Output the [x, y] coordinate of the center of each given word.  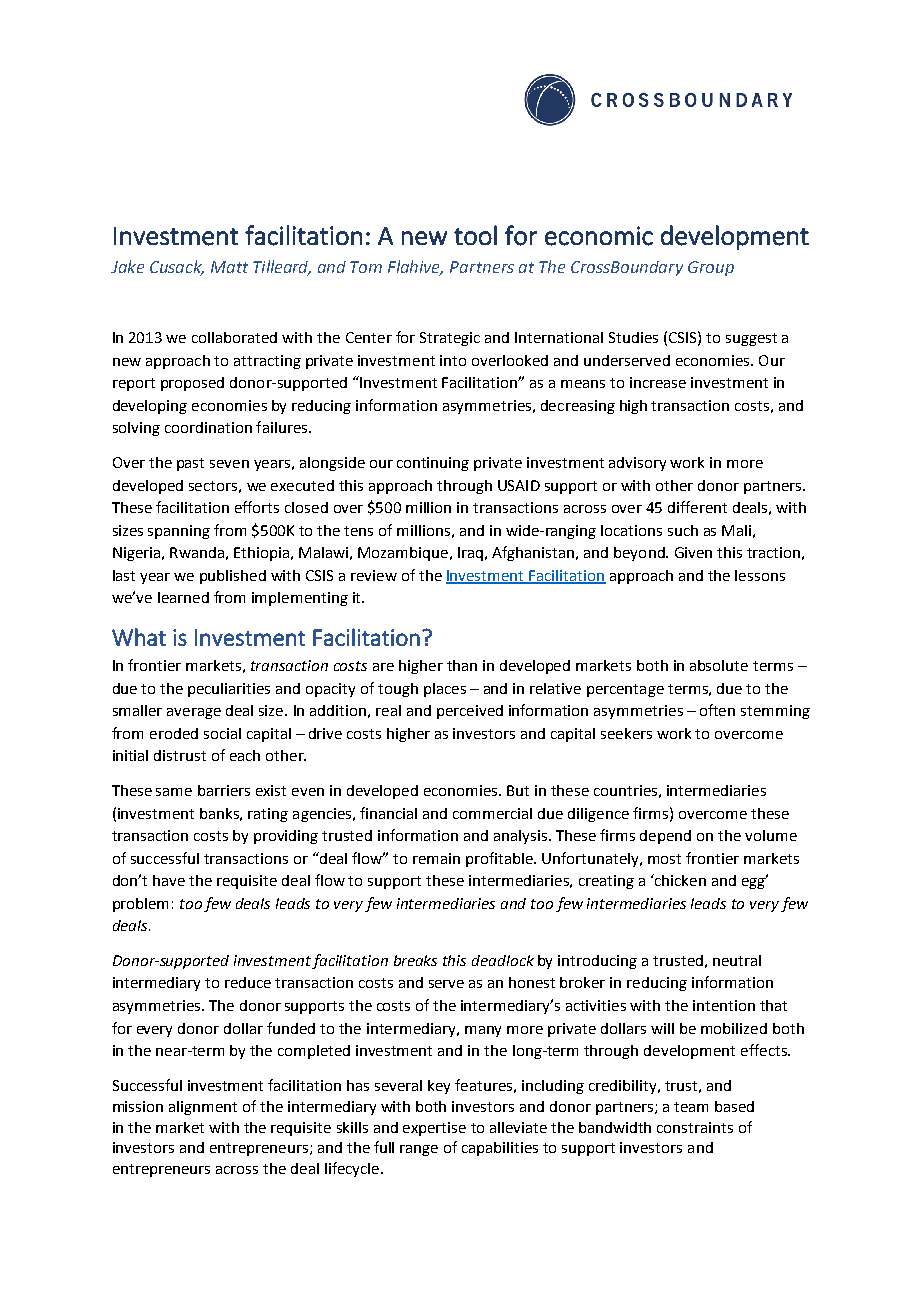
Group [711, 268]
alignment [203, 1108]
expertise [434, 1129]
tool [475, 235]
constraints [695, 1127]
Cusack [177, 267]
